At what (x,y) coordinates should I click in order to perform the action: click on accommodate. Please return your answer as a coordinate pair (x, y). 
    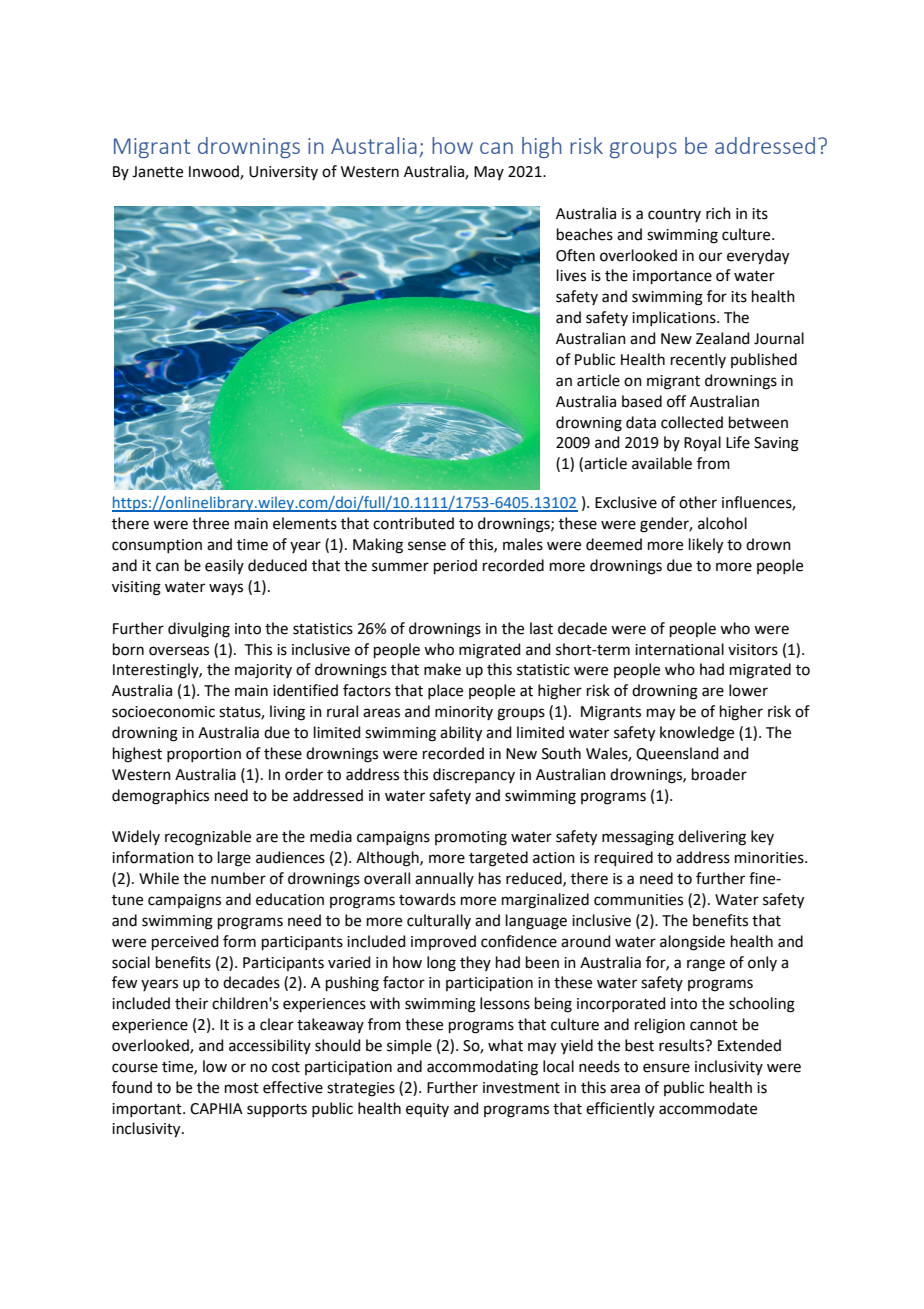
    Looking at the image, I should click on (708, 1108).
